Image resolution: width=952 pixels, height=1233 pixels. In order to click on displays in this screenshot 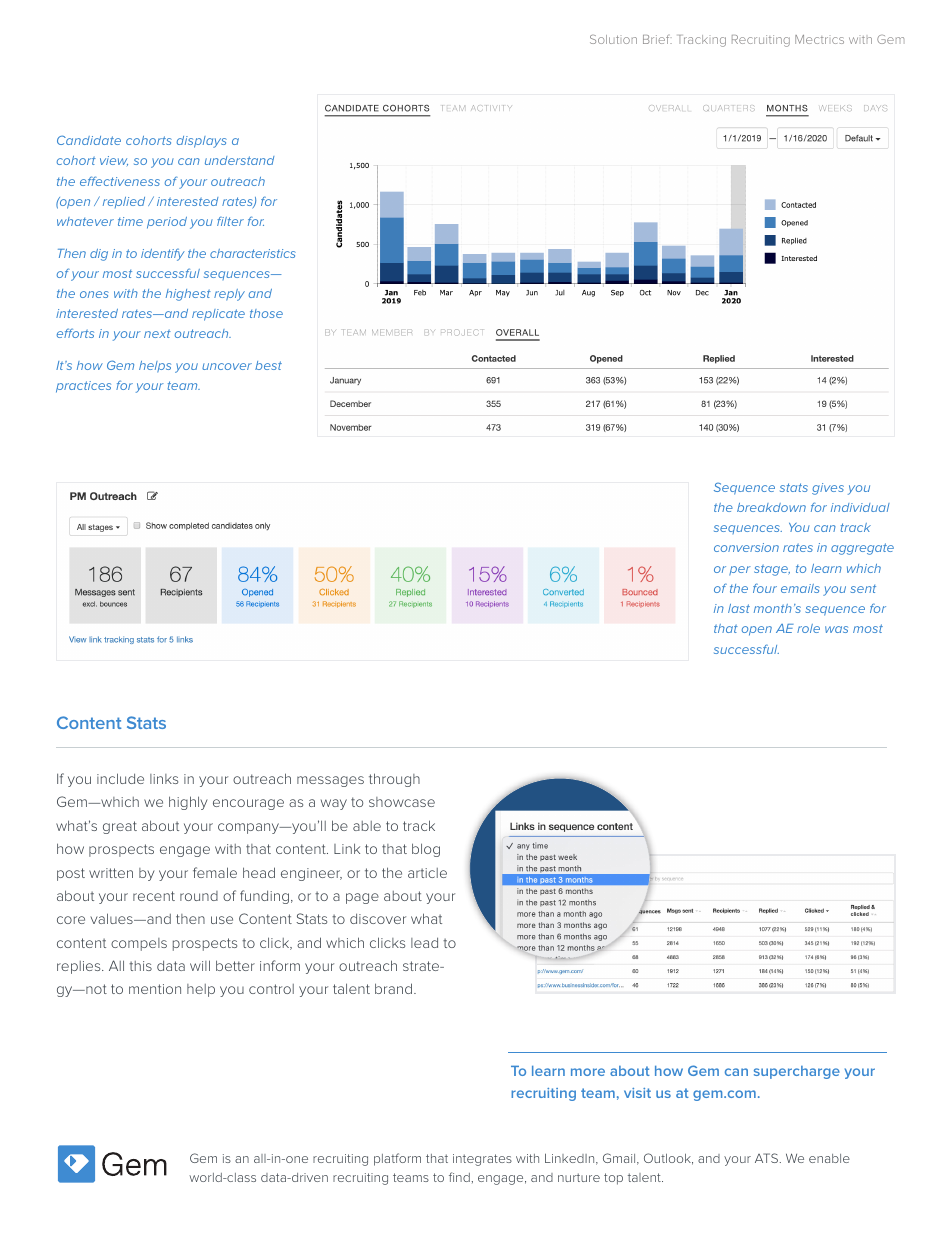, I will do `click(202, 142)`.
